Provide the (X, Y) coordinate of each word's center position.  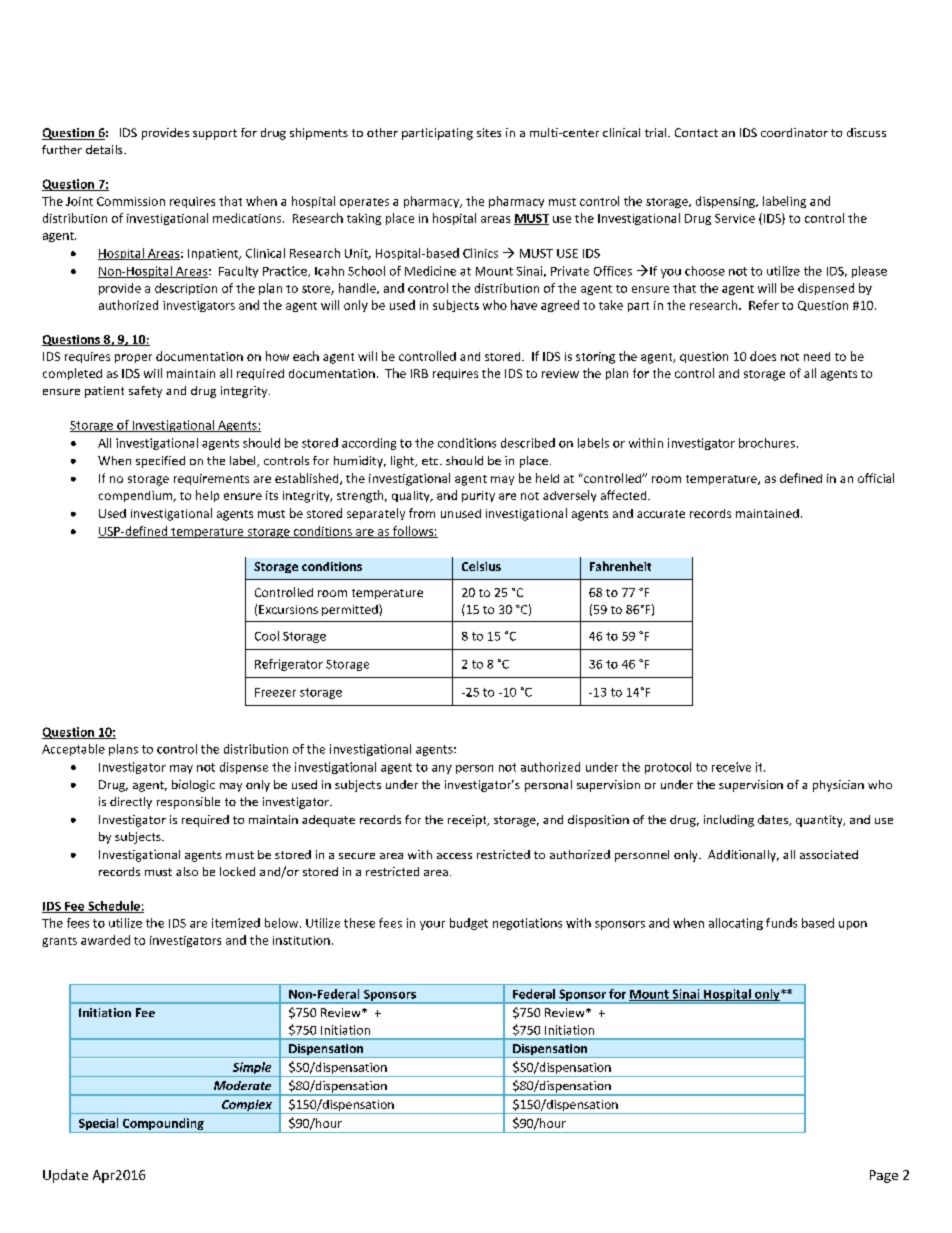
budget (469, 924)
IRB (419, 373)
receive (731, 767)
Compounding (163, 1125)
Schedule (114, 907)
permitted (351, 610)
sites (489, 132)
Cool (267, 636)
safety (145, 392)
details (105, 149)
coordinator (794, 132)
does (763, 356)
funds (781, 923)
